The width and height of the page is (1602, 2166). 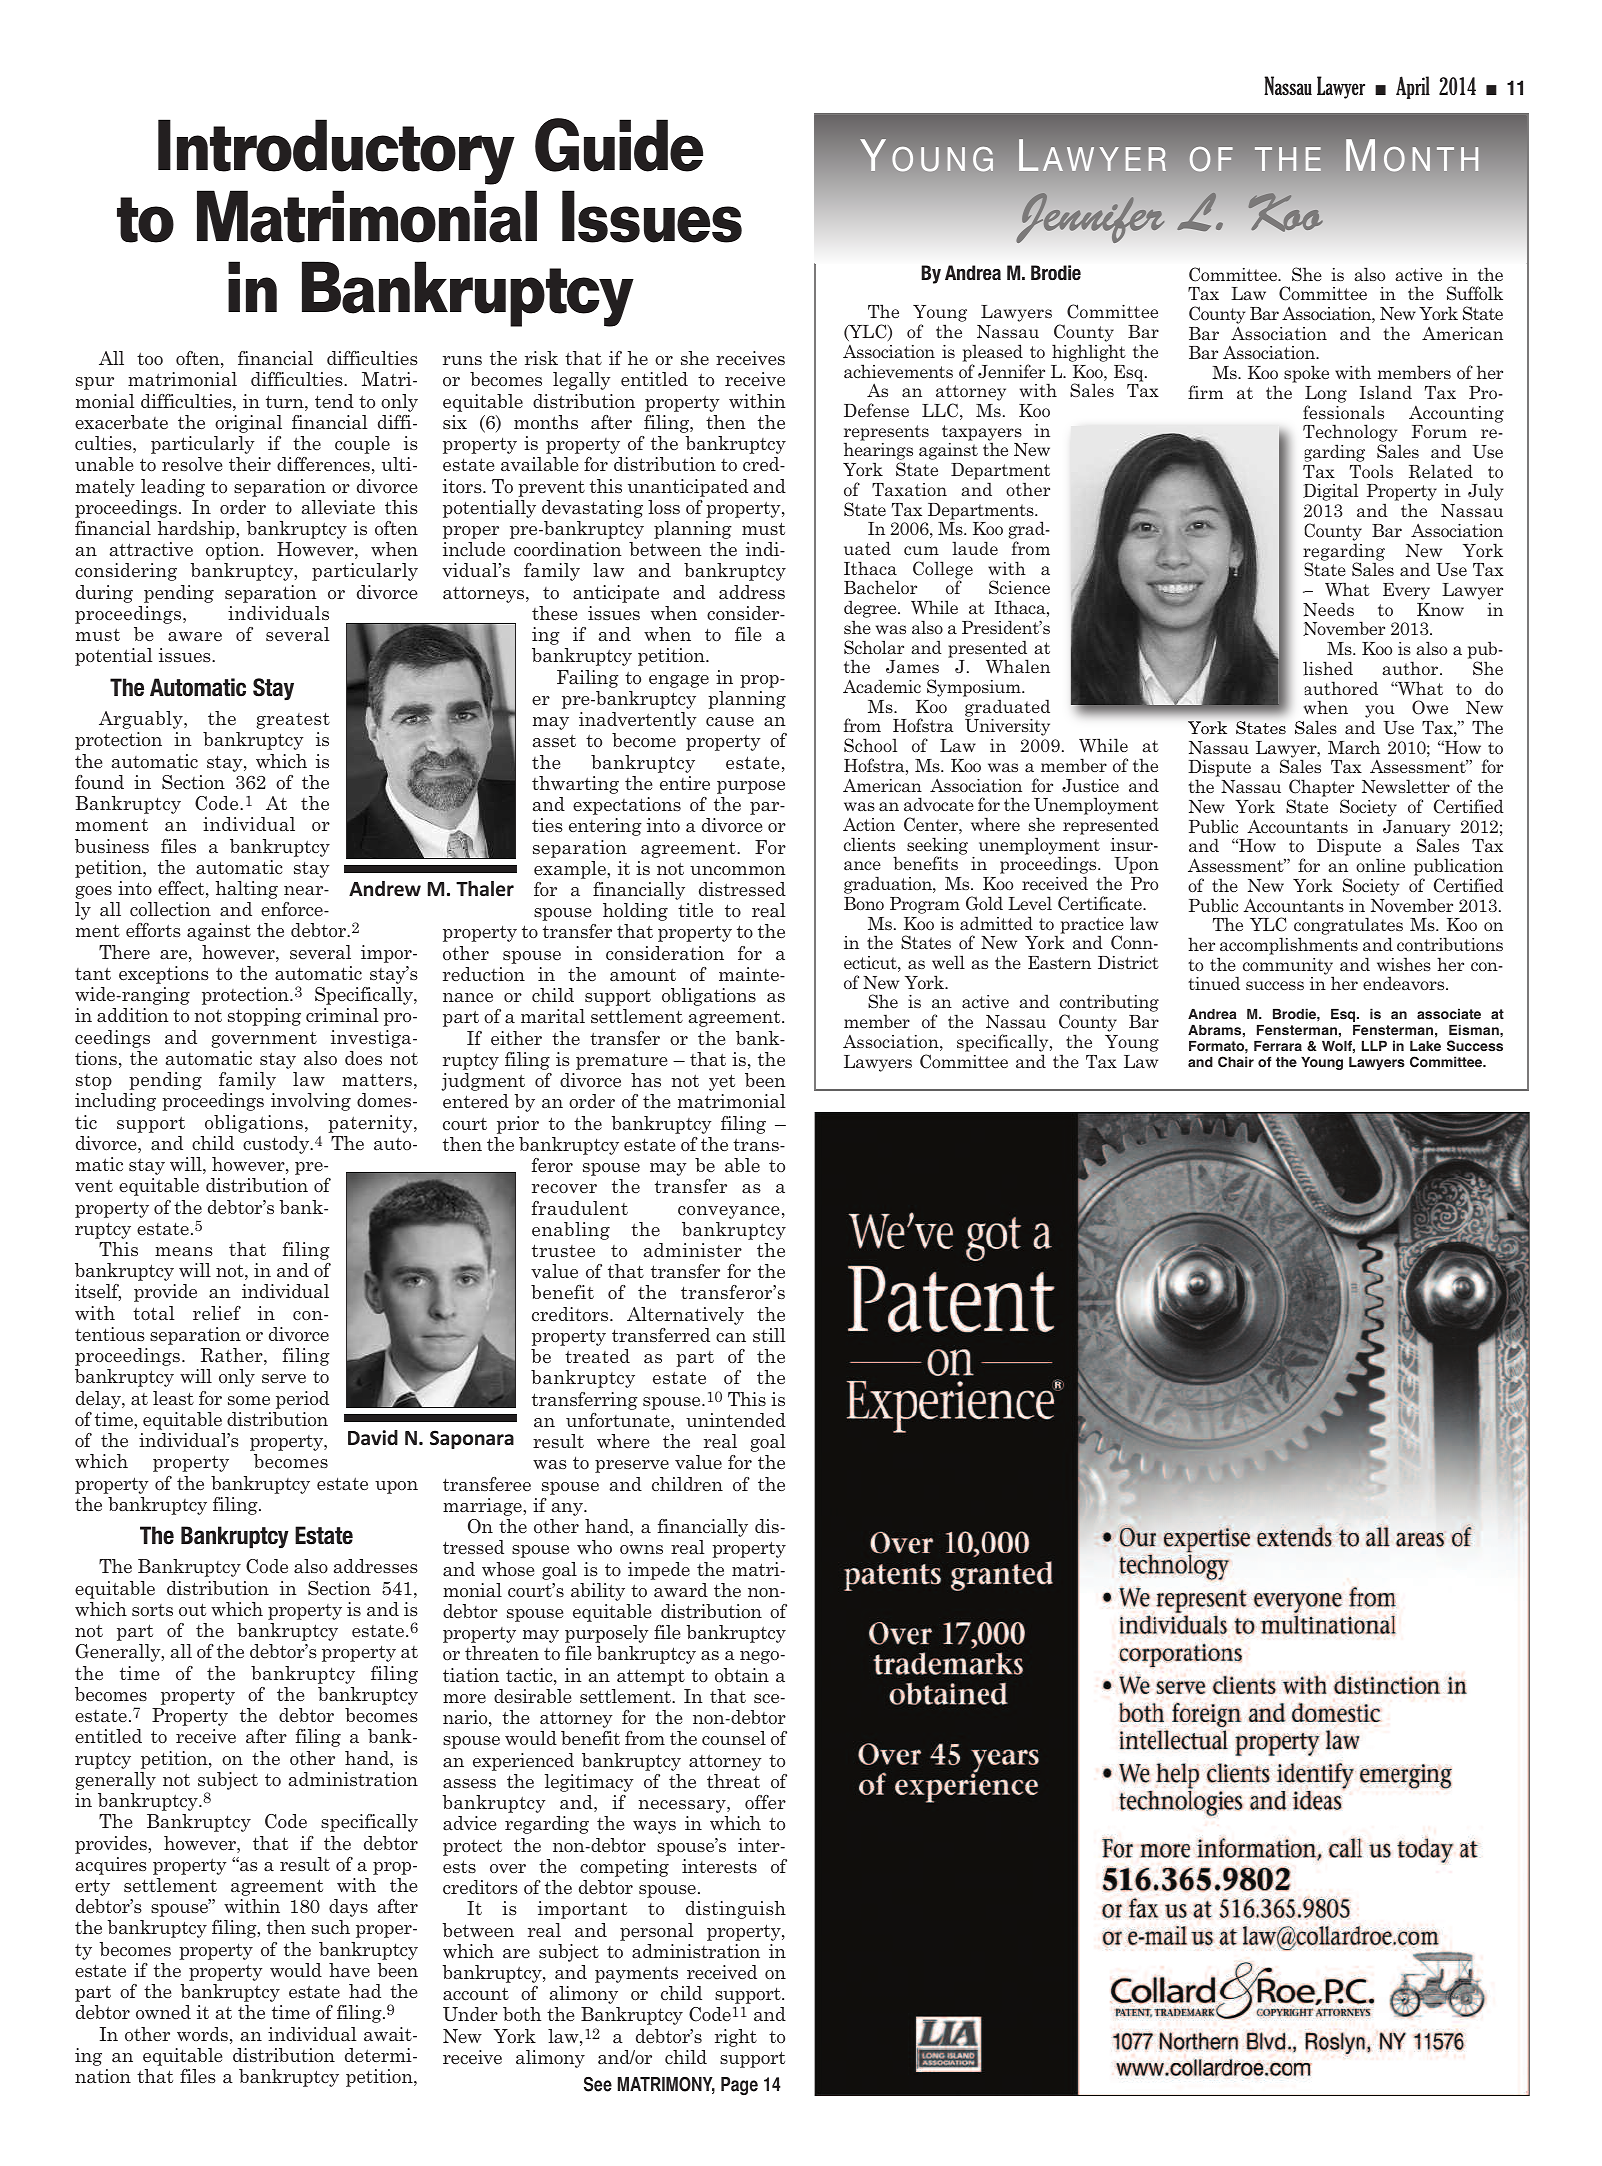 I want to click on award, so click(x=681, y=1590).
